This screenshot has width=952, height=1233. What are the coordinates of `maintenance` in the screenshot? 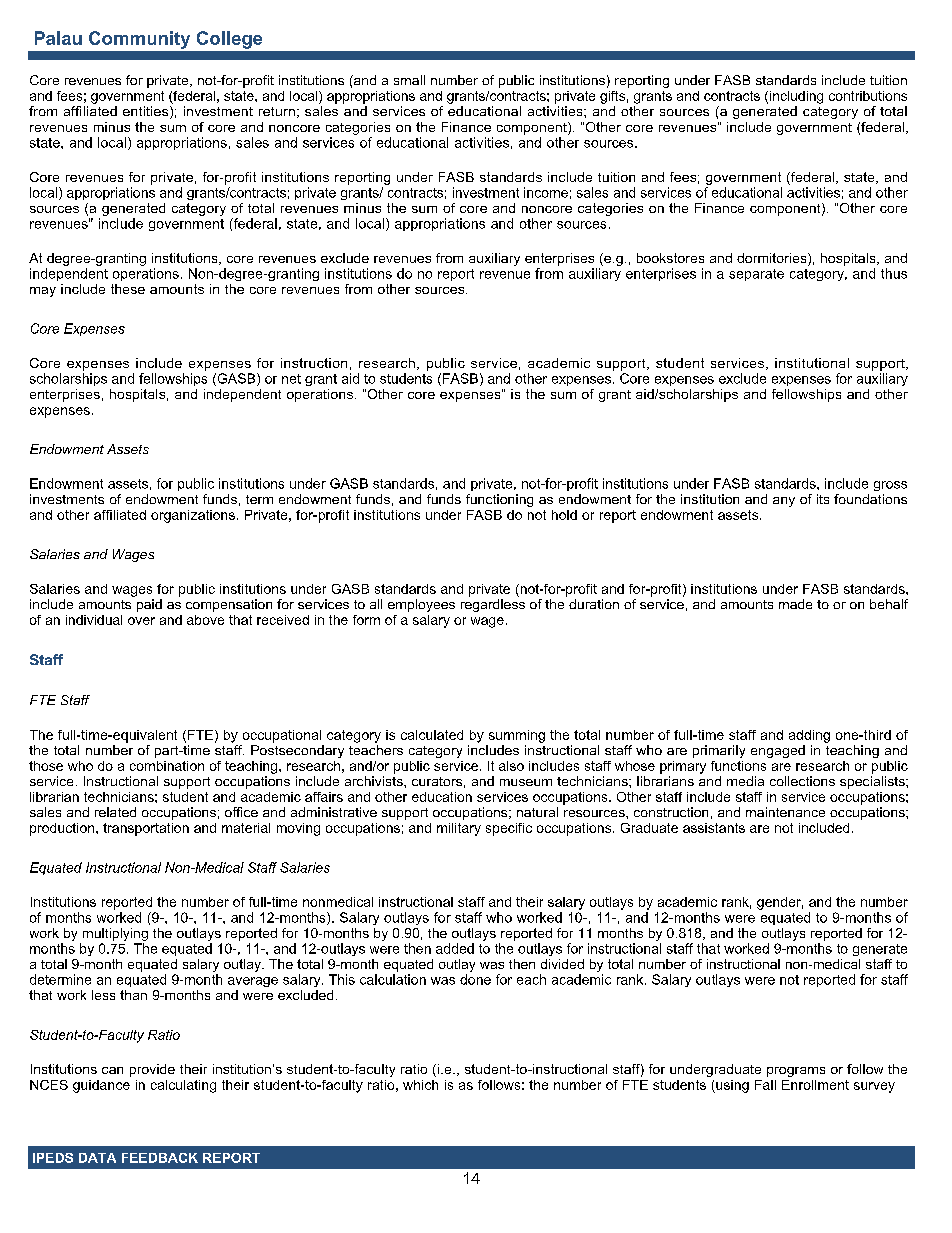 It's located at (785, 812).
